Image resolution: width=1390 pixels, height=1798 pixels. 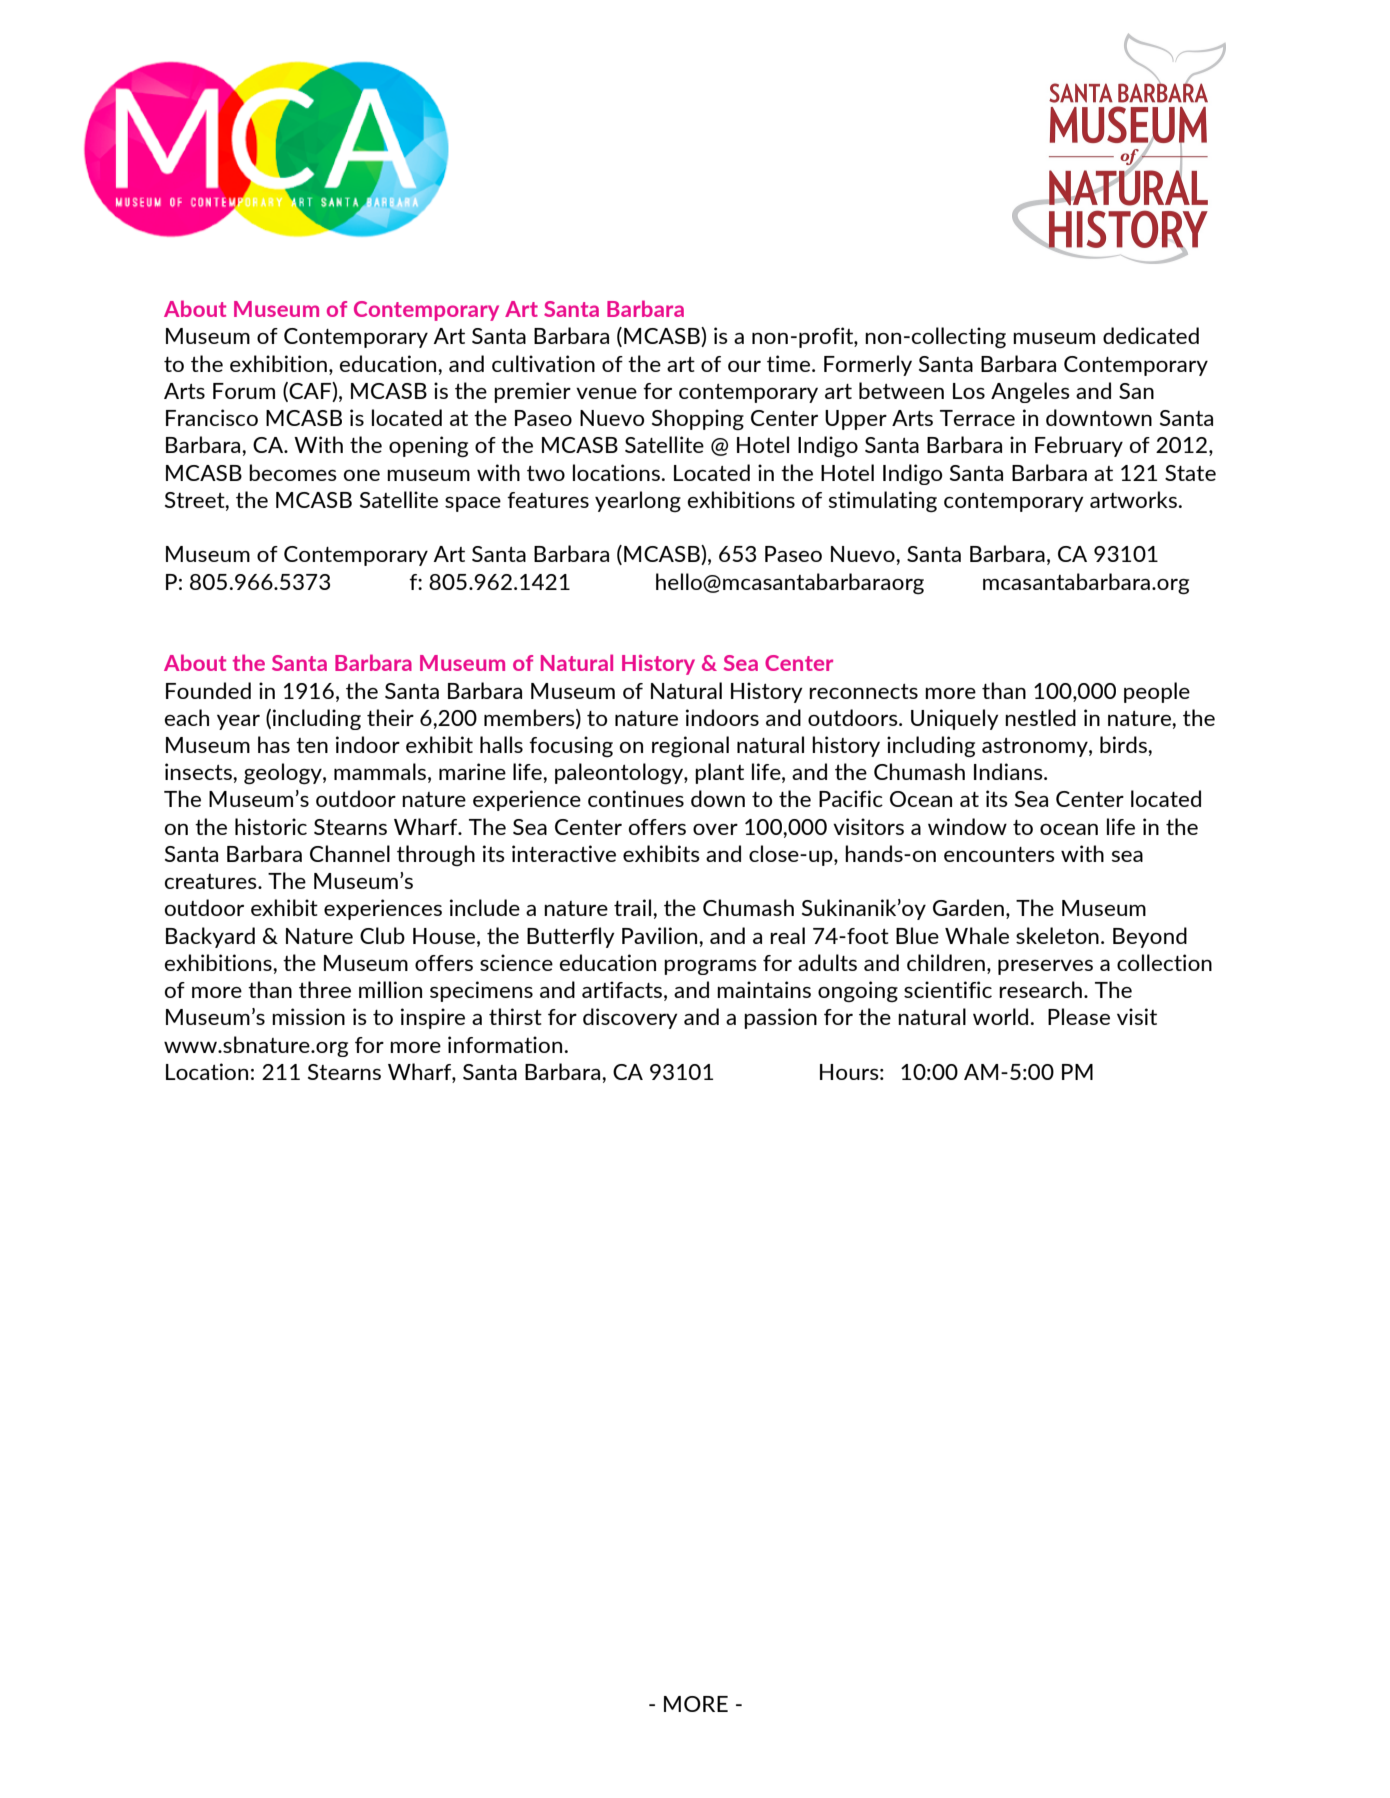 I want to click on Indians, so click(x=1009, y=771).
